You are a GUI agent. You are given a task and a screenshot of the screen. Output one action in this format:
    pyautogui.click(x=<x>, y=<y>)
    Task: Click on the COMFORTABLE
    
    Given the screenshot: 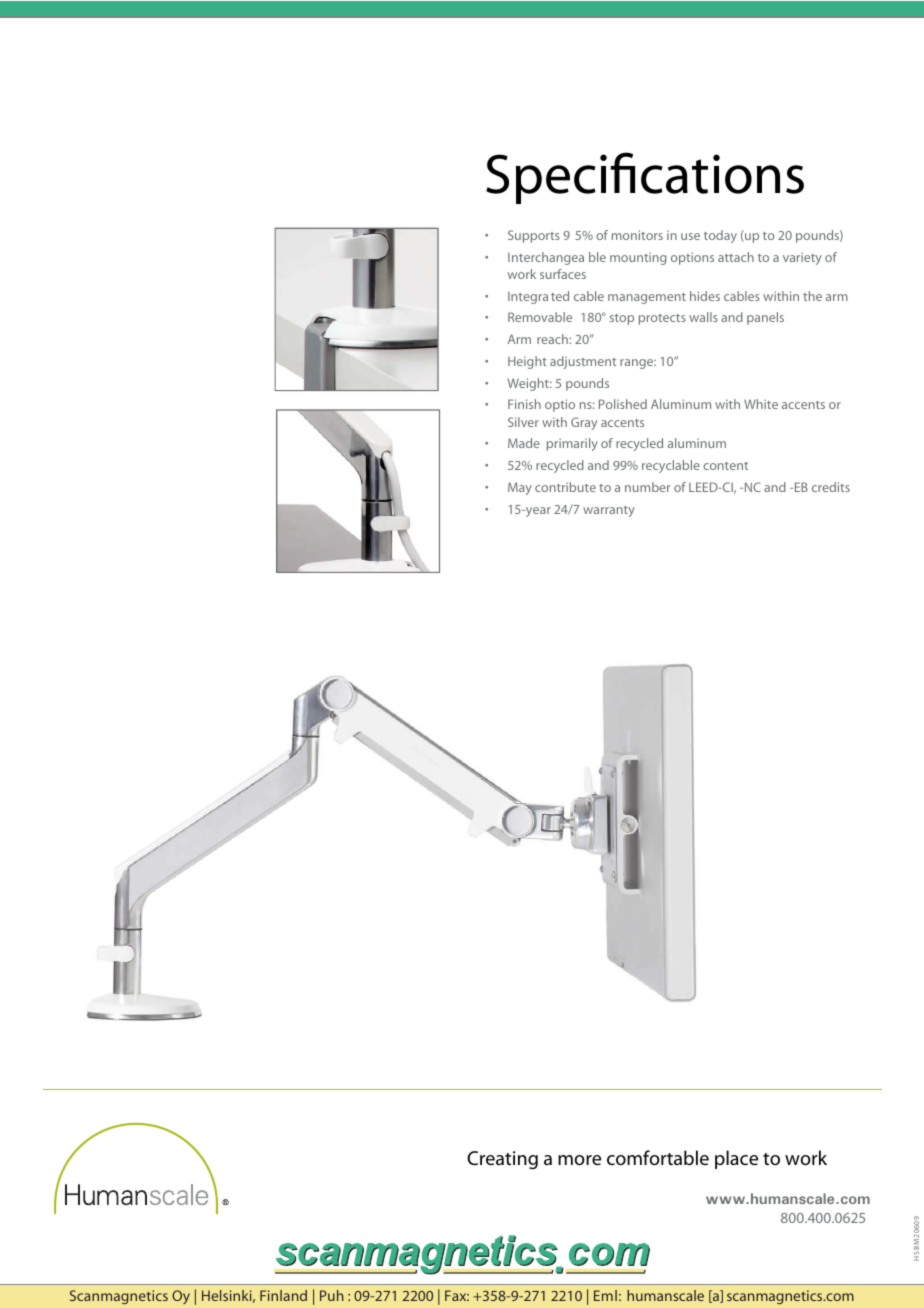 What is the action you would take?
    pyautogui.click(x=658, y=1158)
